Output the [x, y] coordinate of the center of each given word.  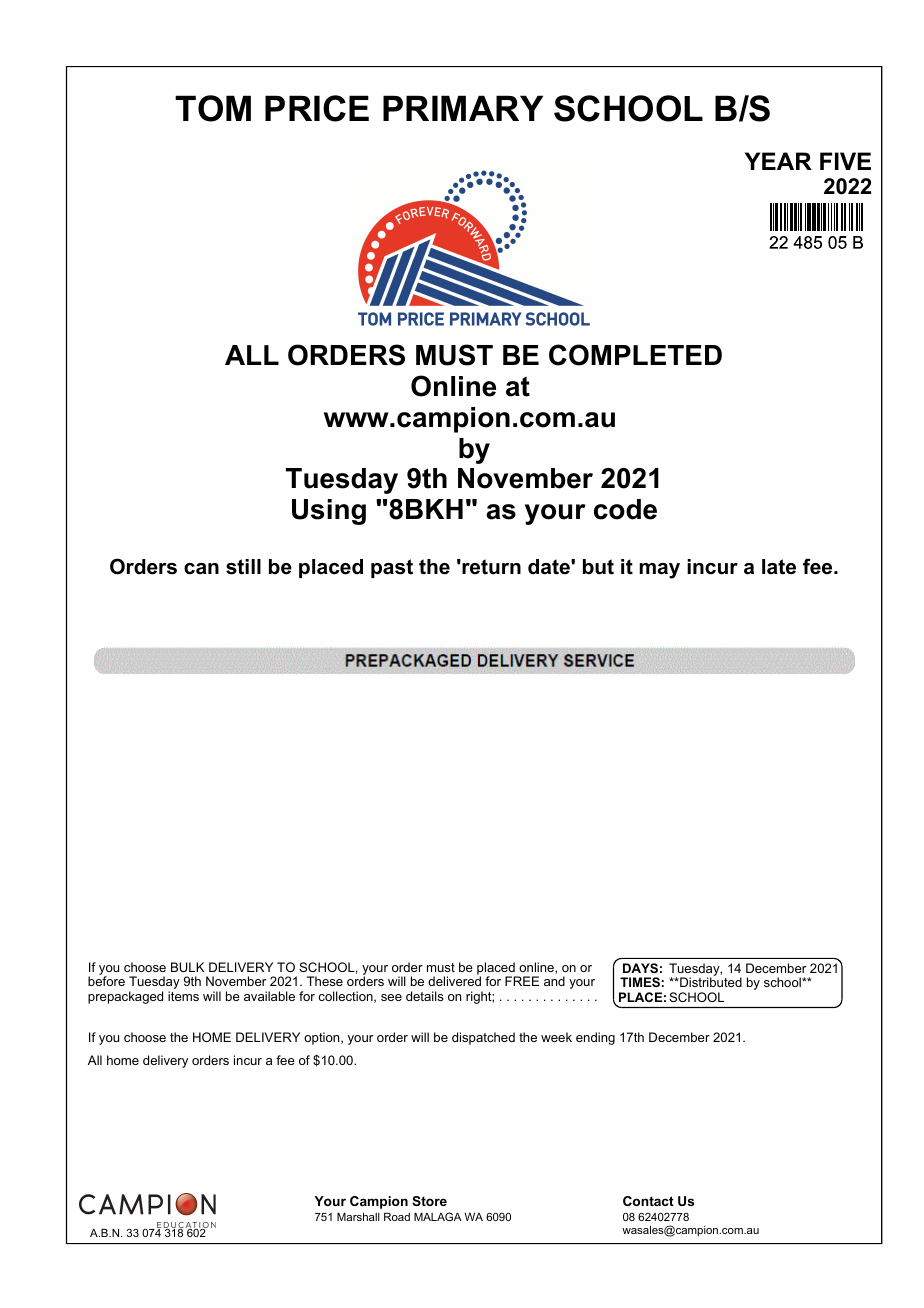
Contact [648, 1201]
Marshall [358, 1216]
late [779, 567]
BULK [187, 967]
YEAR [778, 161]
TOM [213, 108]
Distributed [710, 982]
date [550, 567]
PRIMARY [463, 108]
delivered [454, 981]
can [201, 569]
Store [429, 1201]
